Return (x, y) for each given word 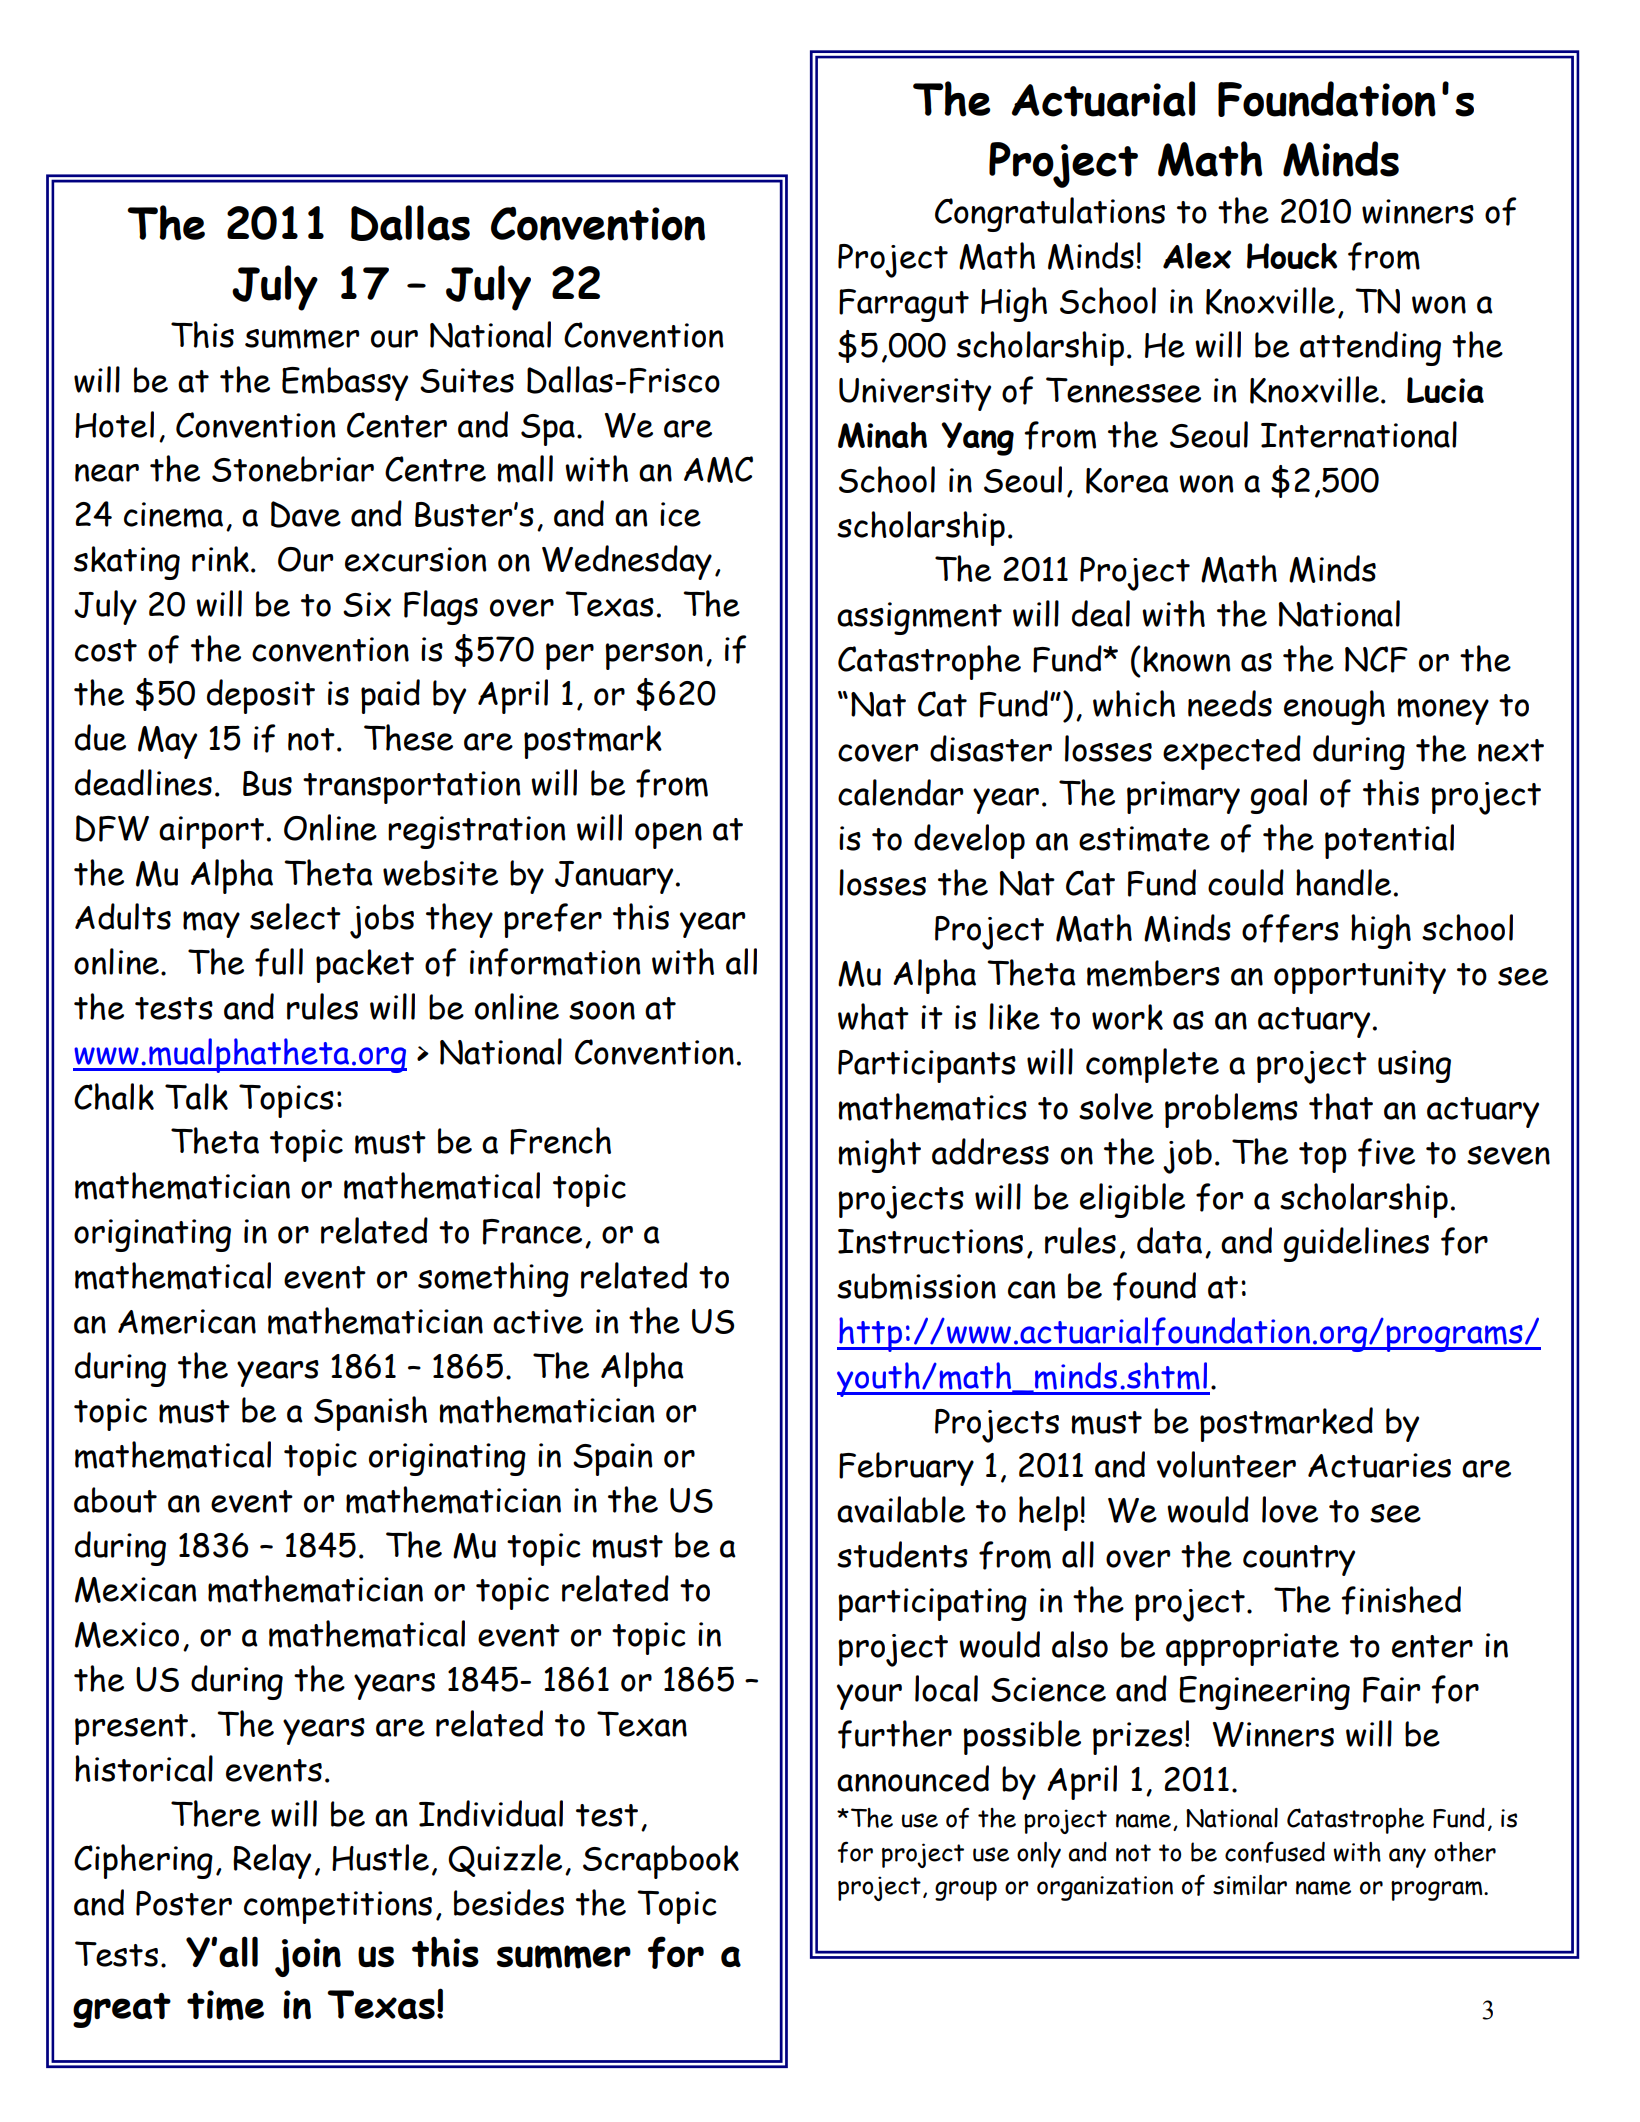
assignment (919, 618)
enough (1334, 707)
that (1341, 1106)
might (879, 1155)
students (902, 1554)
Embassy (345, 384)
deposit (261, 696)
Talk (196, 1096)
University (915, 394)
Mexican (136, 1590)
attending (1370, 348)
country (1299, 1560)
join (308, 1957)
